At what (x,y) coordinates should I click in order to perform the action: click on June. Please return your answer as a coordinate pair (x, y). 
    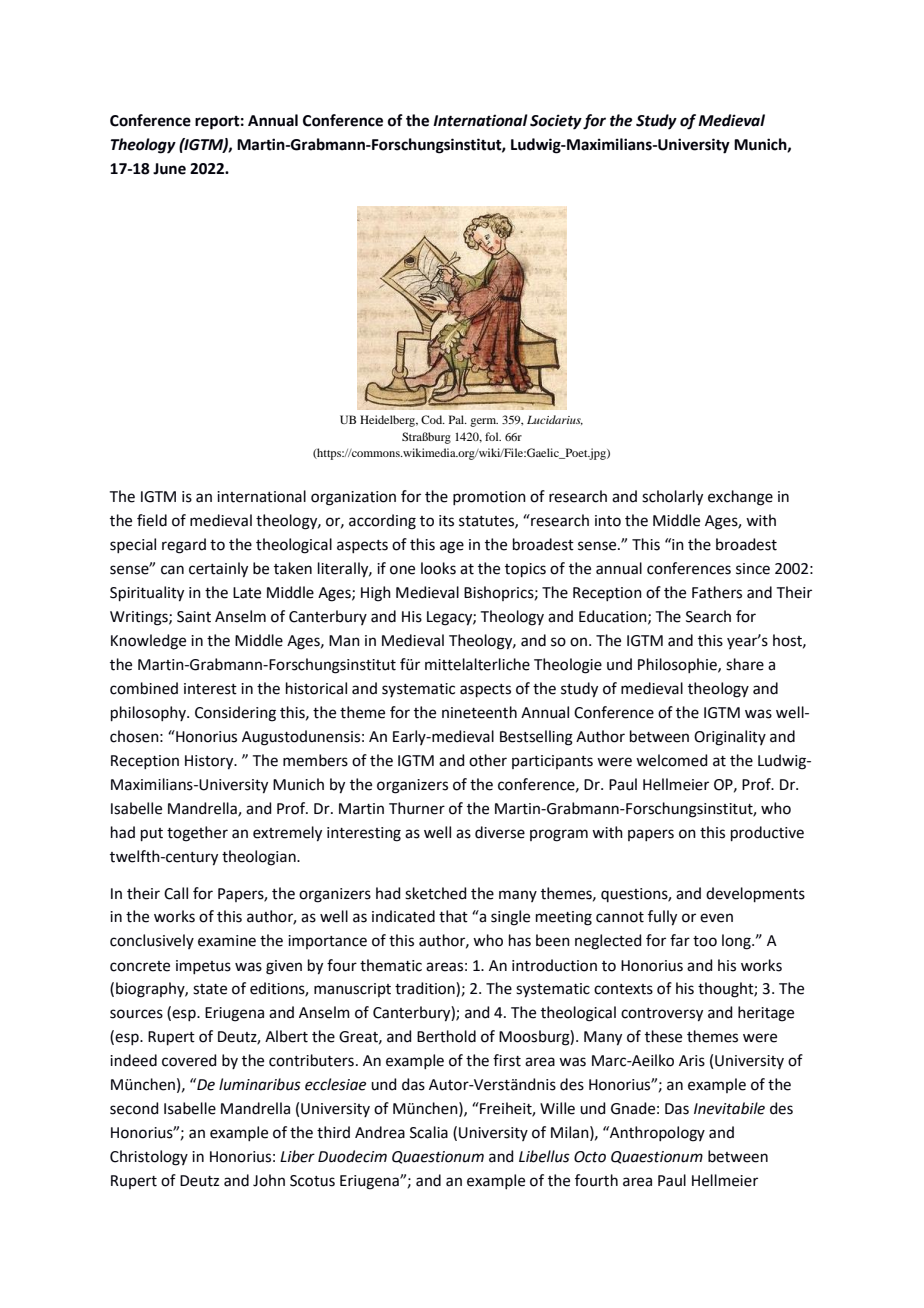
    Looking at the image, I should click on (169, 169).
